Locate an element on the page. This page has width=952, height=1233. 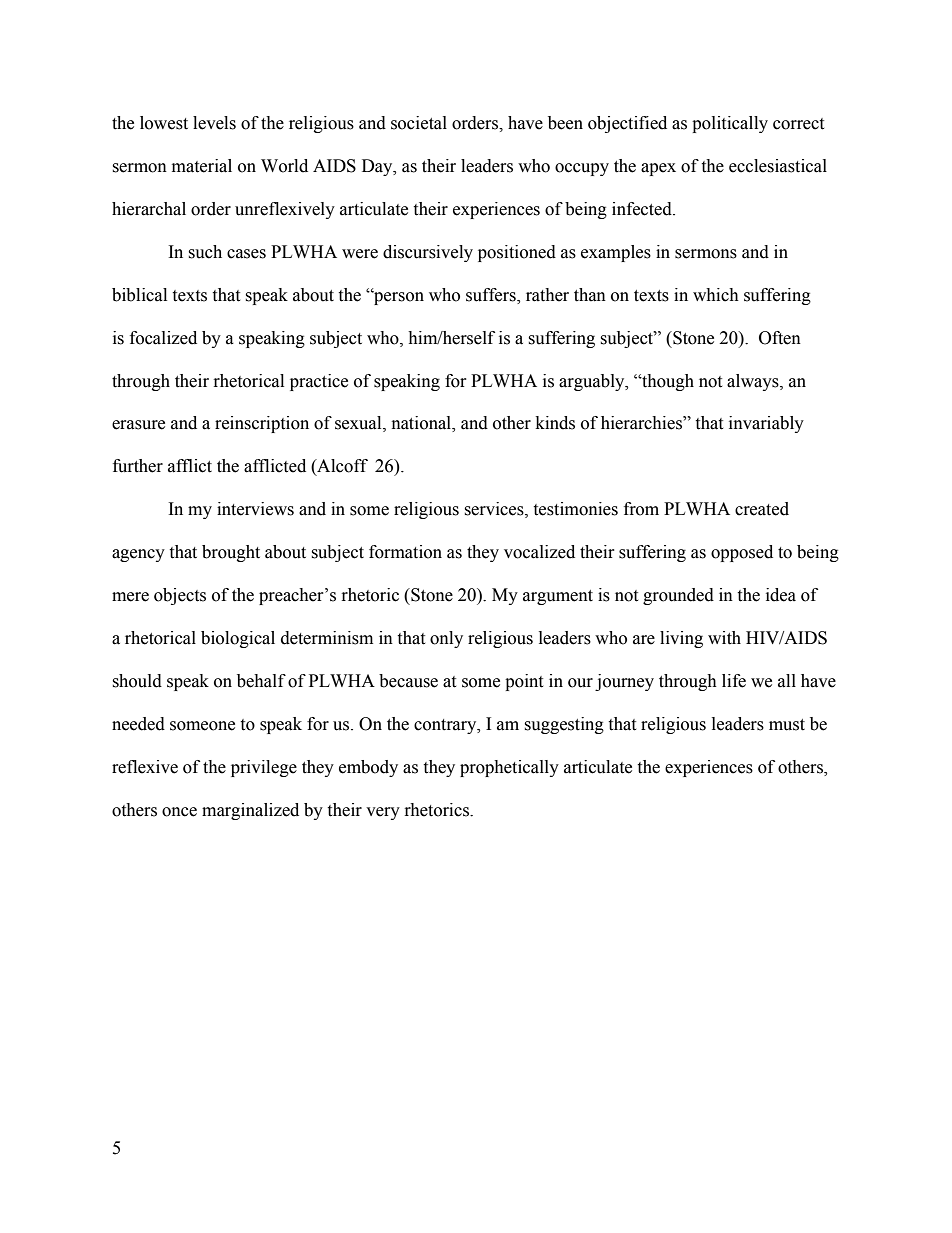
once is located at coordinates (179, 812).
